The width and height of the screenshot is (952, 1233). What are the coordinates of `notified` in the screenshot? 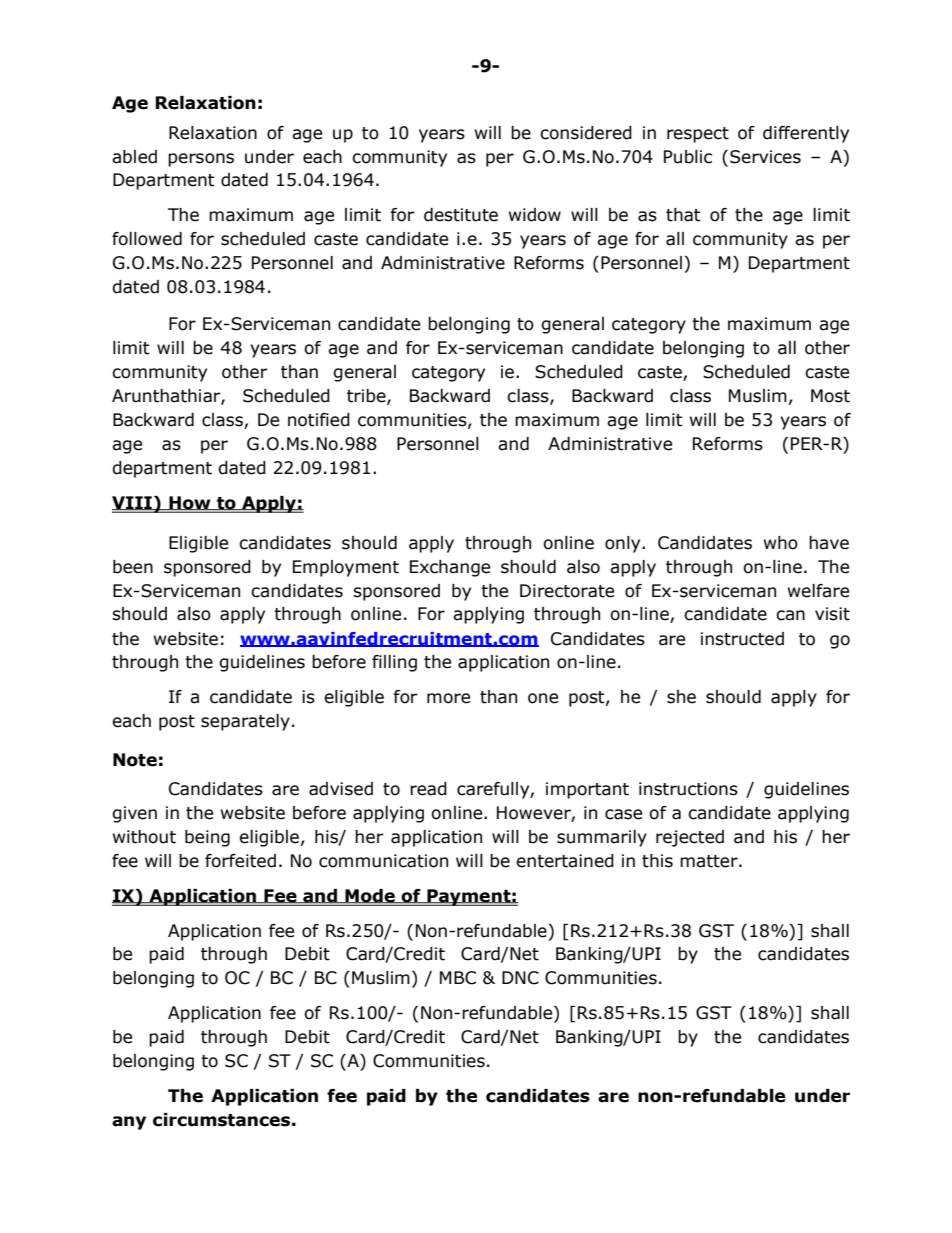 It's located at (319, 420).
